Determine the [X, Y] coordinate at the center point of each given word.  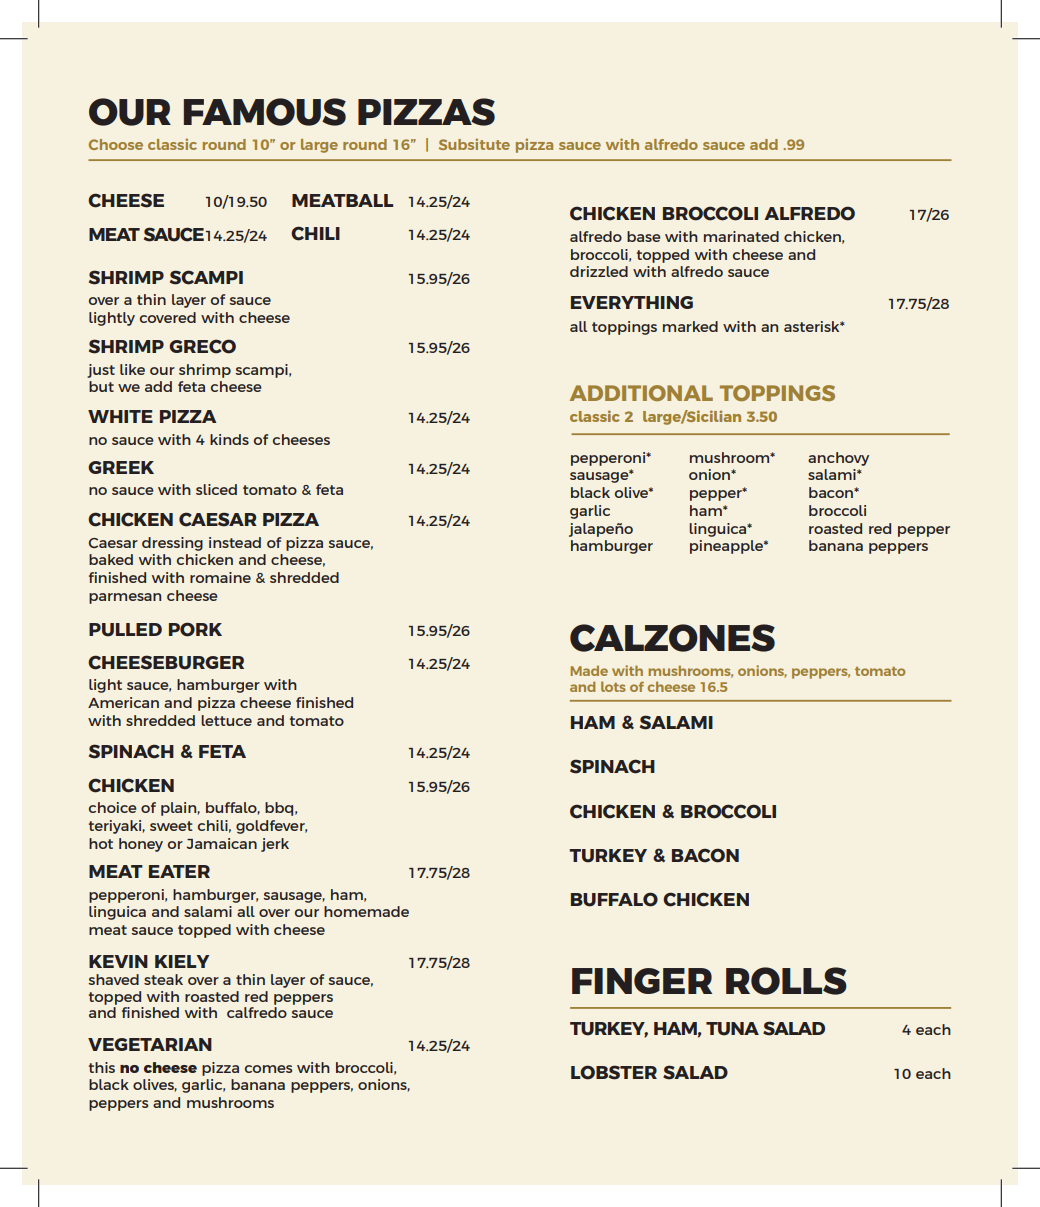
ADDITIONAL [641, 393]
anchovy [838, 459]
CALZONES [672, 638]
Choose [116, 144]
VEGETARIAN [150, 1044]
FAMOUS [264, 112]
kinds [229, 439]
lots [613, 686]
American [123, 702]
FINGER [642, 981]
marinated [741, 236]
